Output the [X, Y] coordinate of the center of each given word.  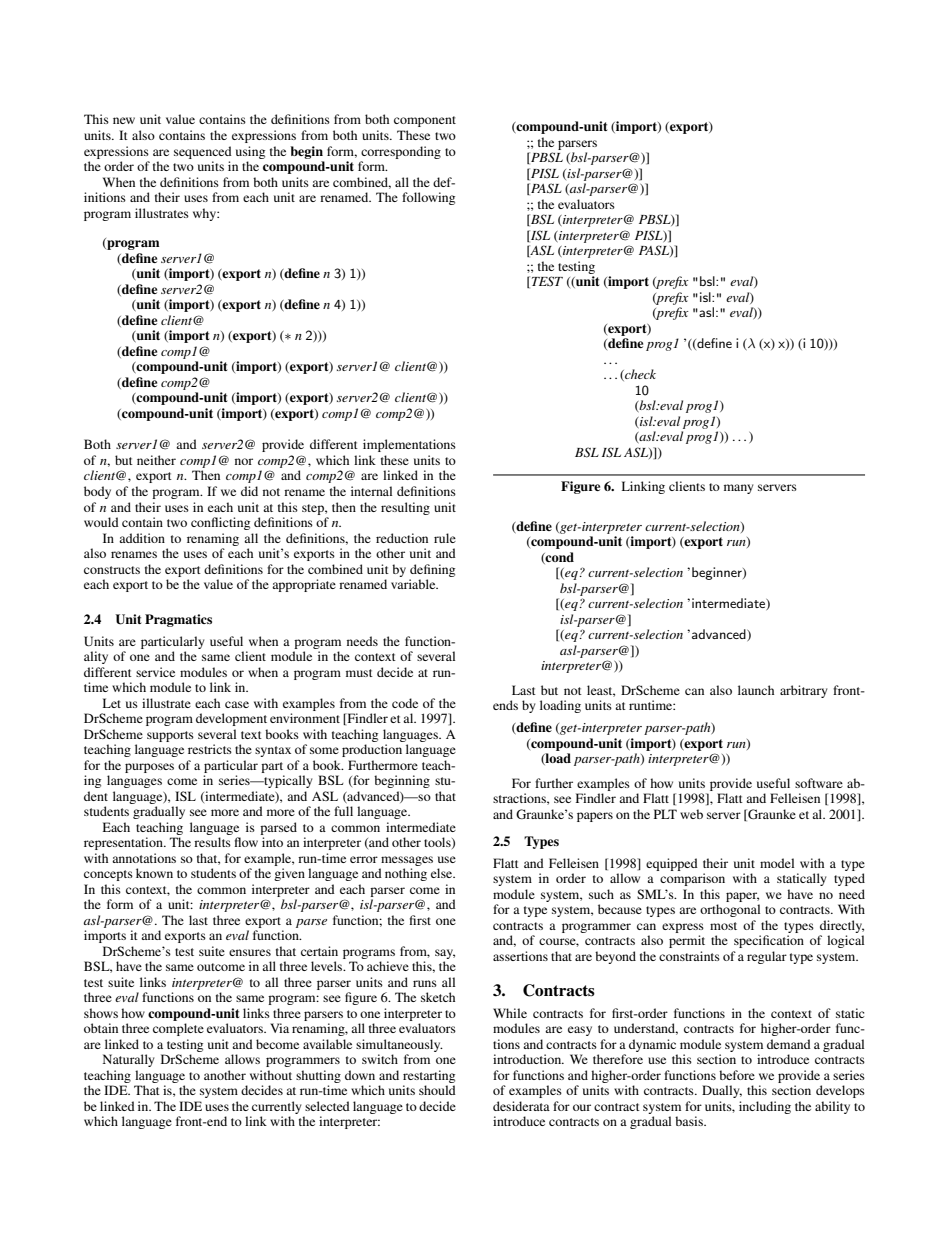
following [428, 198]
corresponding [401, 152]
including [765, 1107]
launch [756, 690]
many [738, 489]
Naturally [128, 1060]
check [639, 375]
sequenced [203, 152]
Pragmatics [178, 620]
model [777, 863]
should [437, 1090]
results [212, 842]
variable [414, 584]
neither [156, 460]
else [443, 873]
